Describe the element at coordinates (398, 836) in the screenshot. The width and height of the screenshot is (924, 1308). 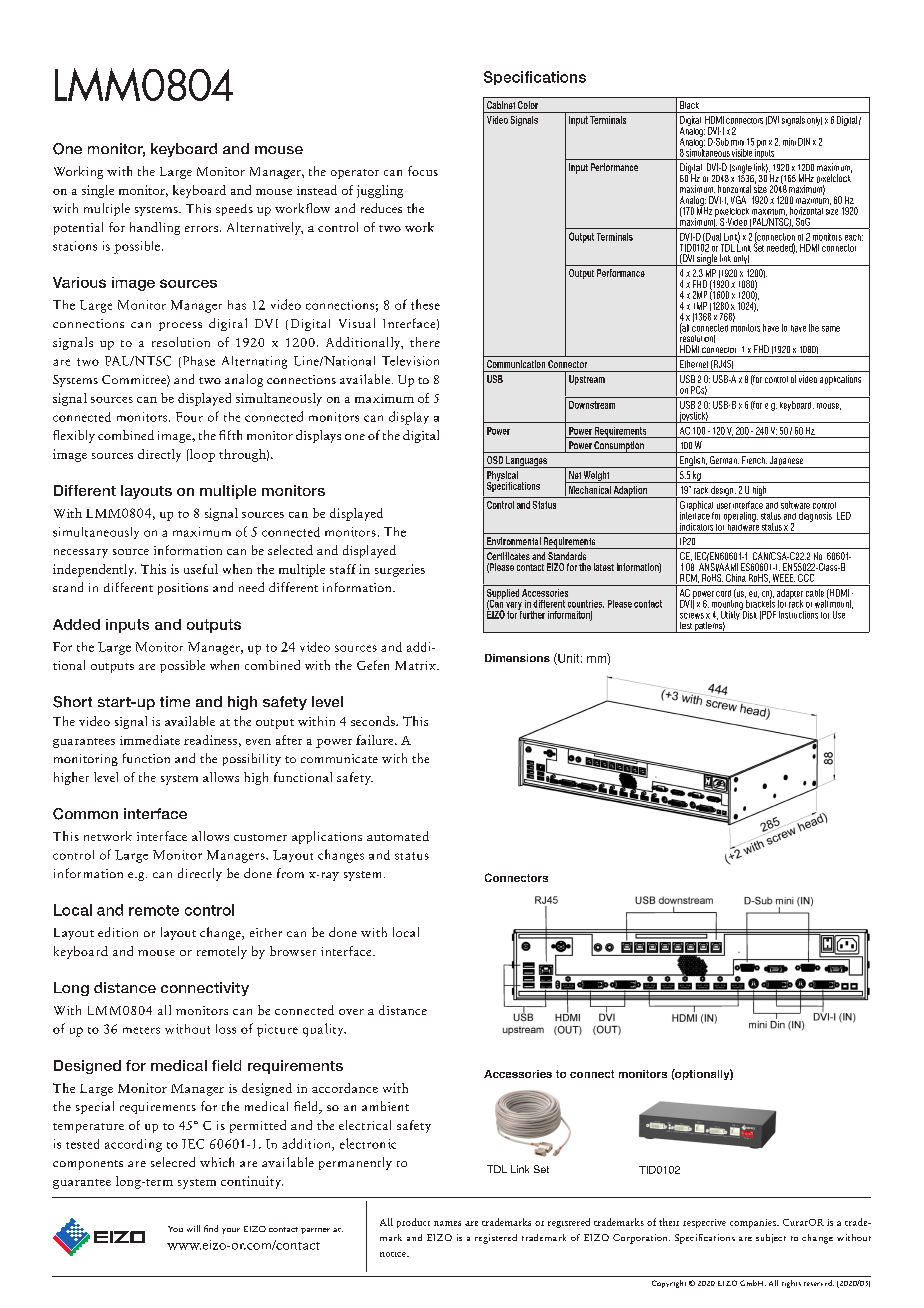
I see `automated` at that location.
